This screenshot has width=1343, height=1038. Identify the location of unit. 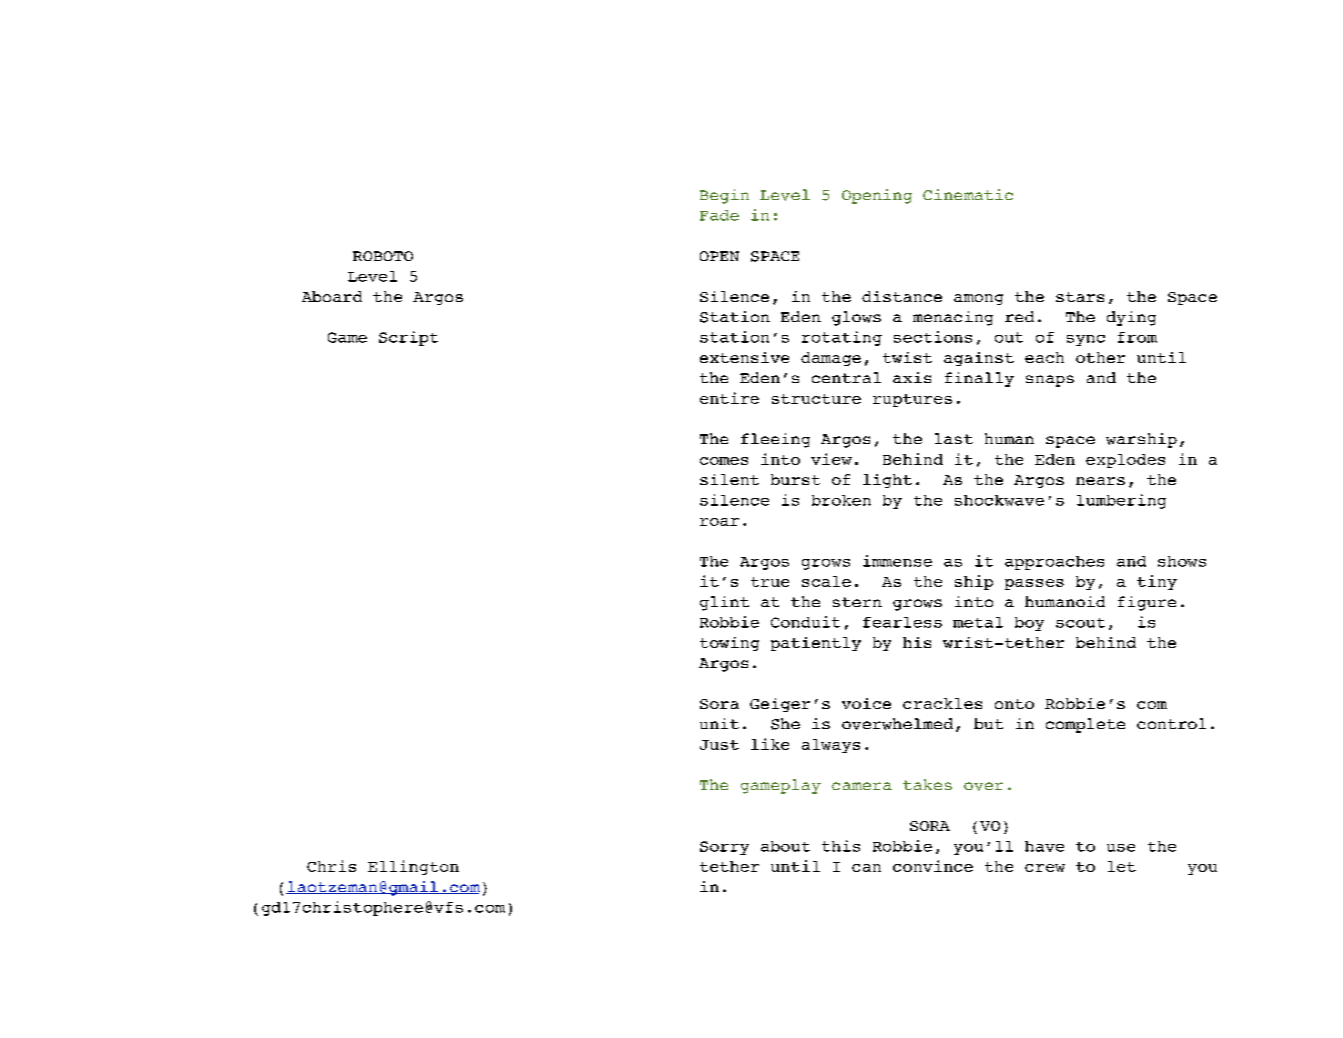
(719, 723).
